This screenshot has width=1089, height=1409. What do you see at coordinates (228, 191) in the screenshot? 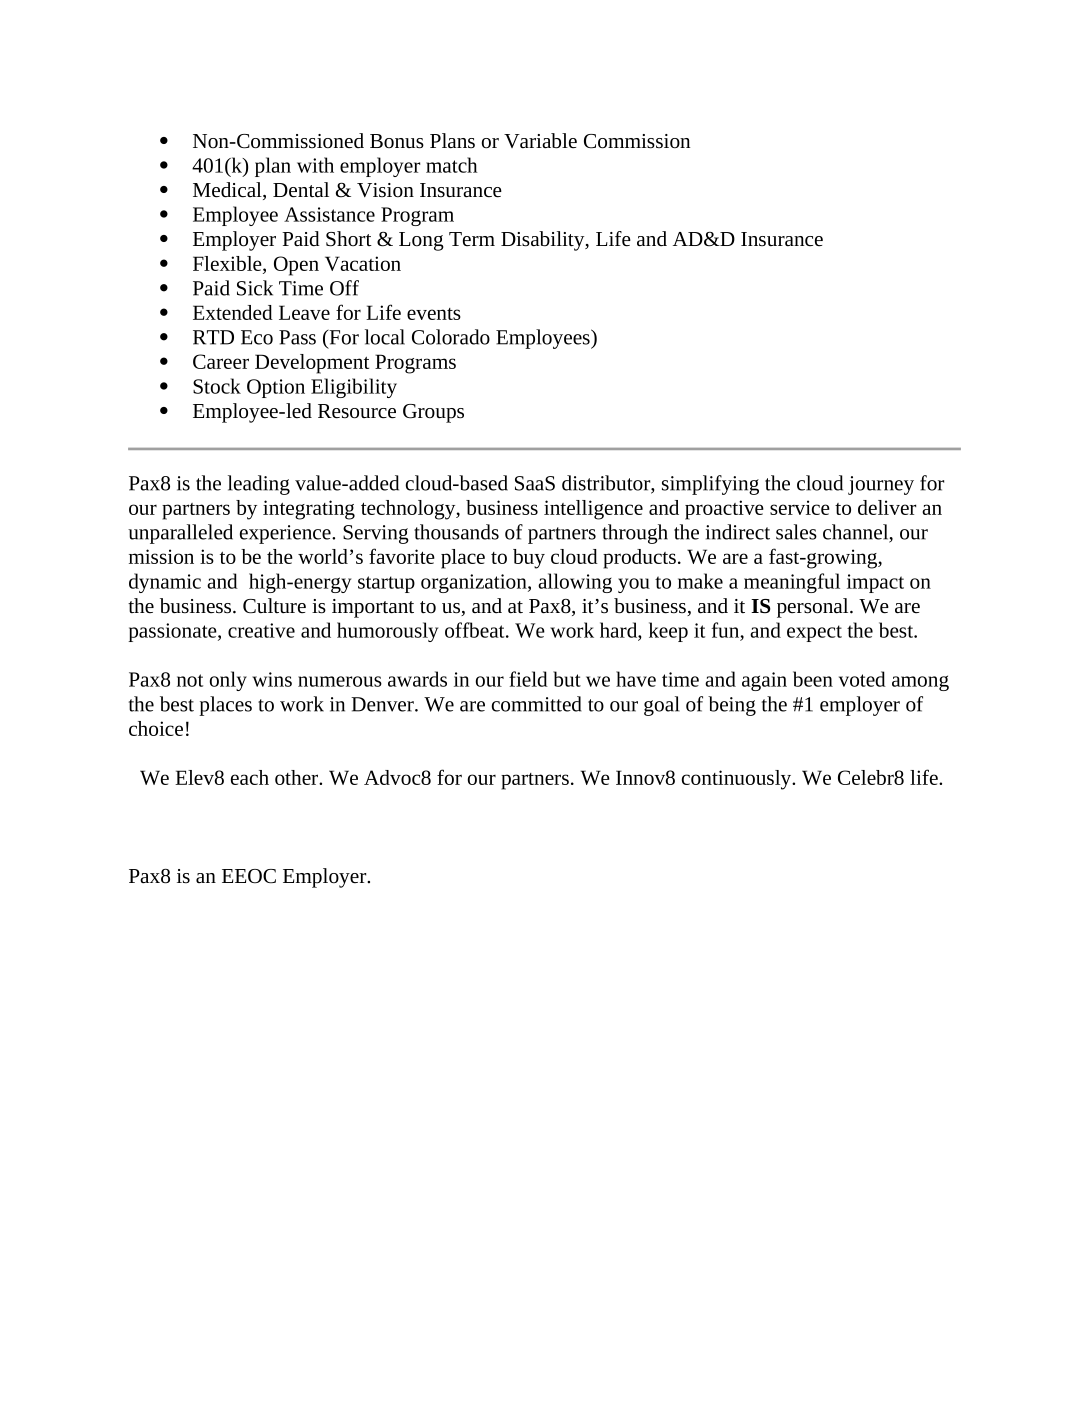
I see `Medical` at bounding box center [228, 191].
